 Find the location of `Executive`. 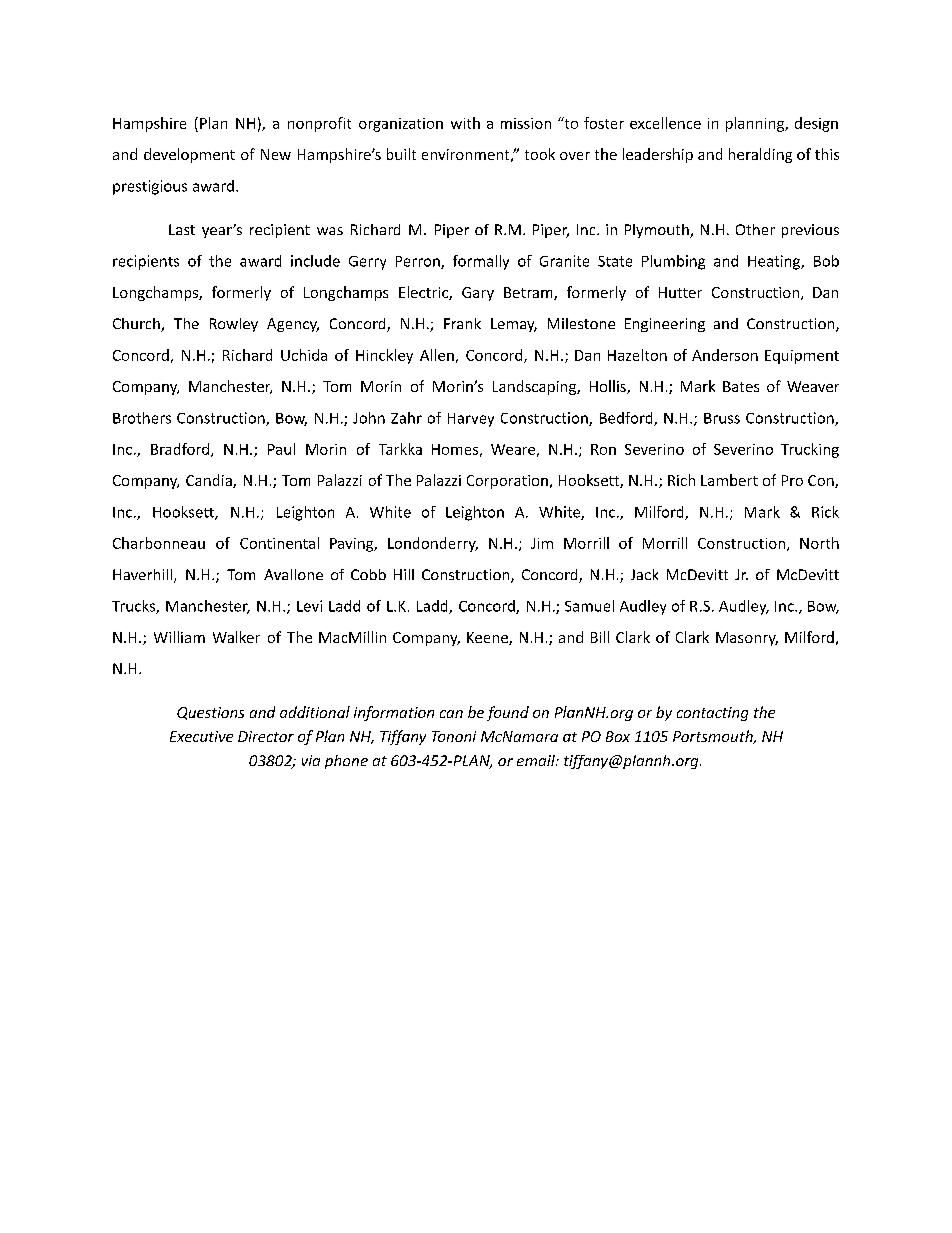

Executive is located at coordinates (201, 736).
